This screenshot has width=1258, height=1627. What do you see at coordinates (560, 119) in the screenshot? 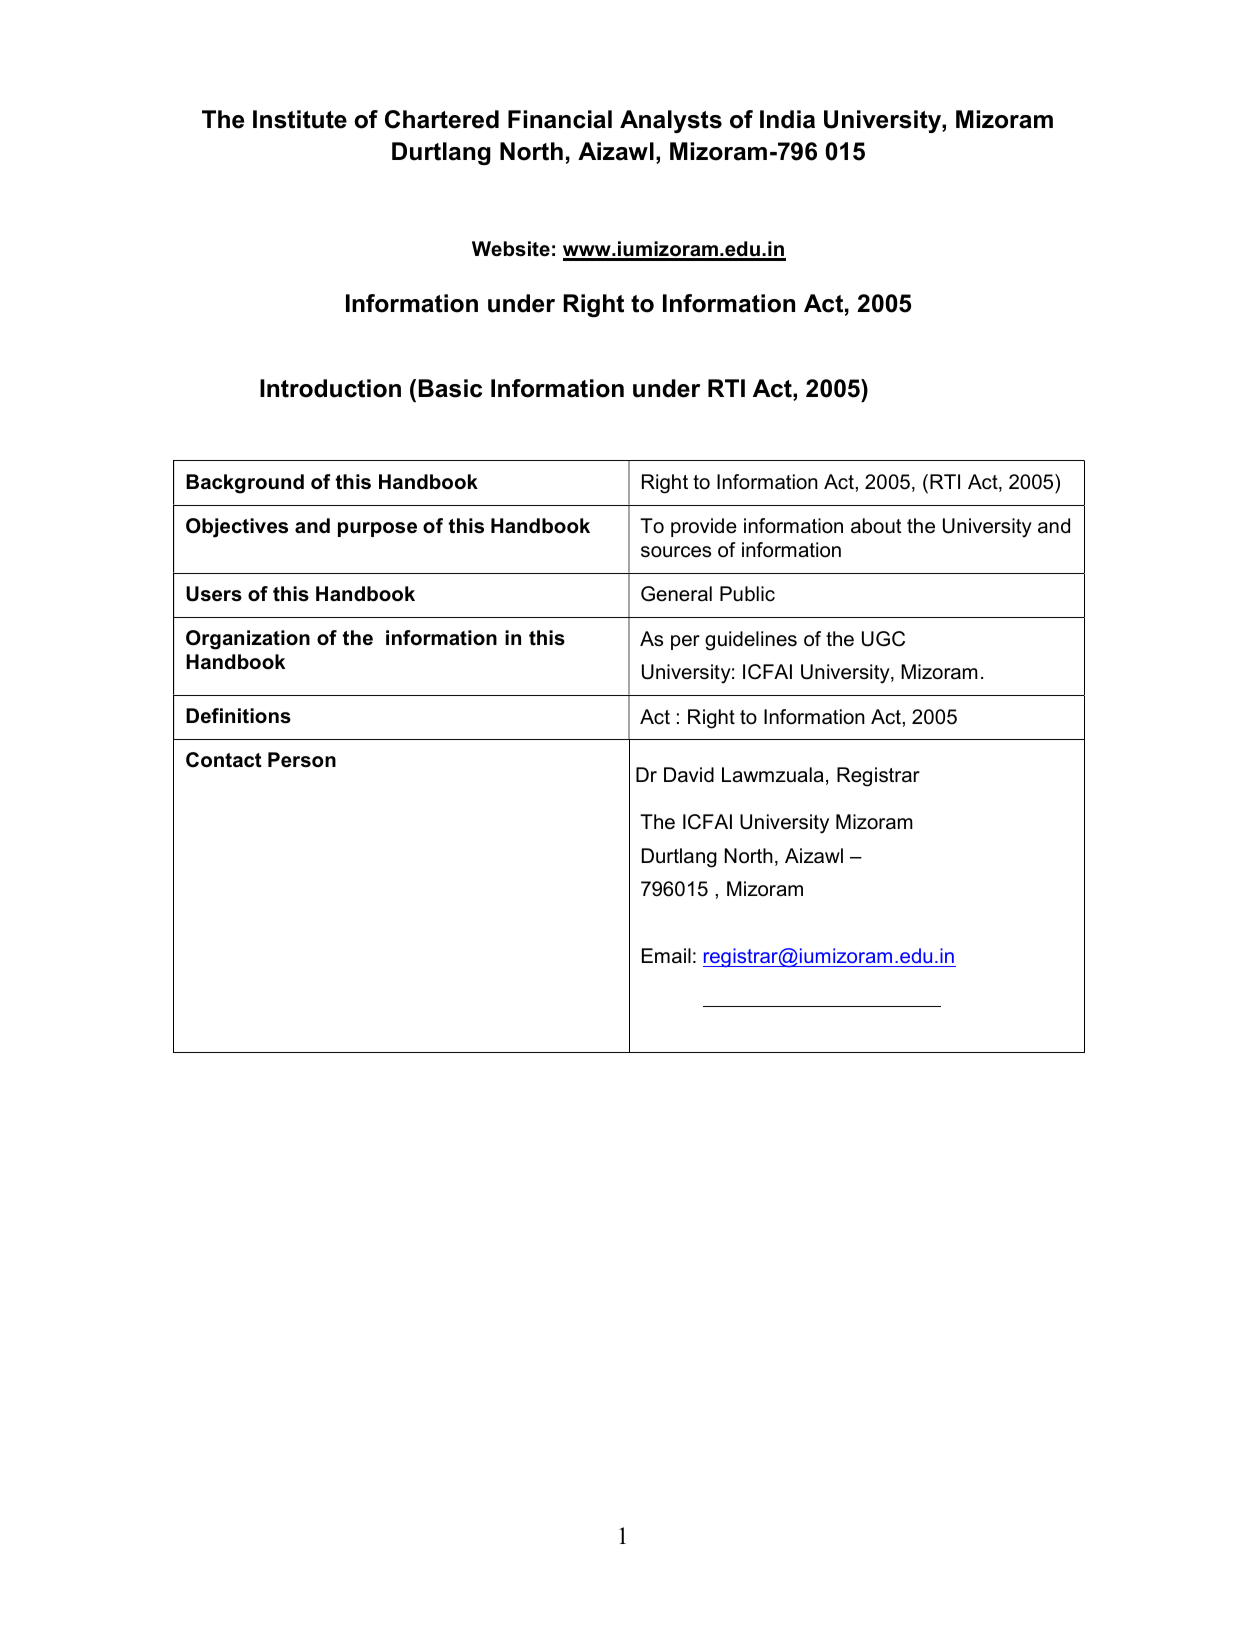
I see `Financial` at bounding box center [560, 119].
